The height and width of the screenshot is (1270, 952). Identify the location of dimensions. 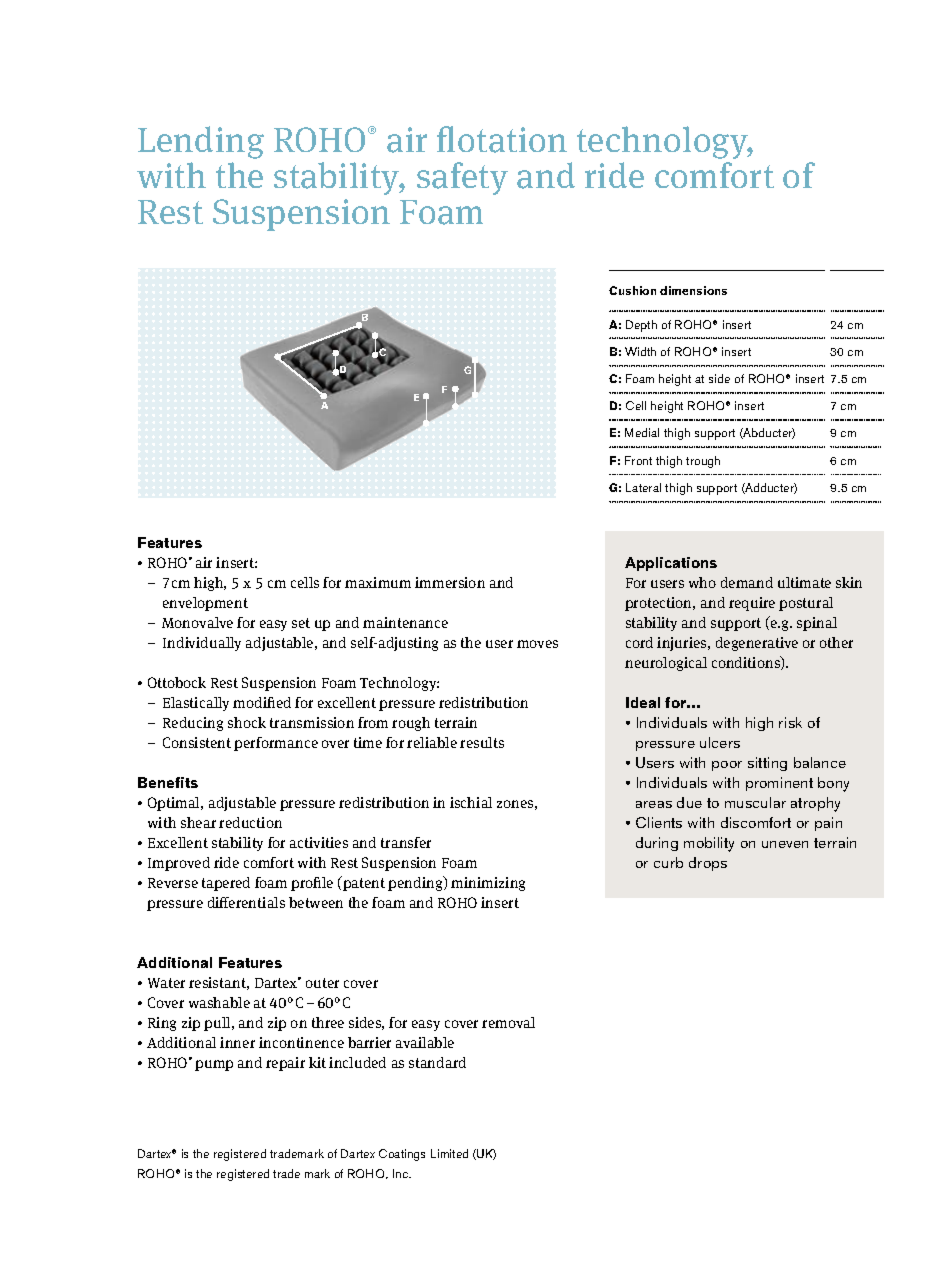
(693, 290).
